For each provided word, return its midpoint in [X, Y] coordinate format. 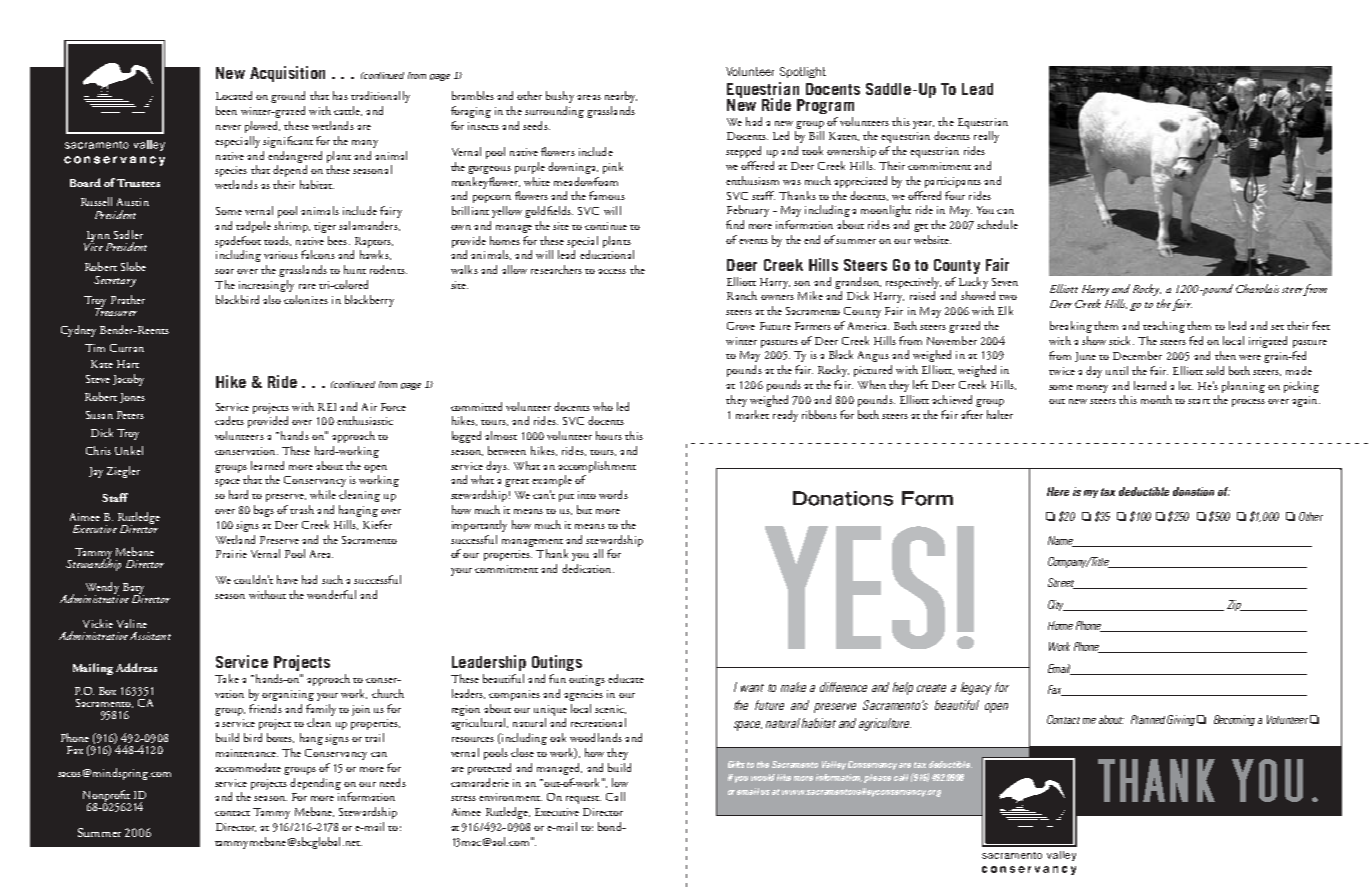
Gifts [736, 764]
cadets [229, 420]
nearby [621, 97]
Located [234, 95]
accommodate [248, 767]
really [986, 137]
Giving [1181, 720]
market [752, 414]
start [1199, 401]
